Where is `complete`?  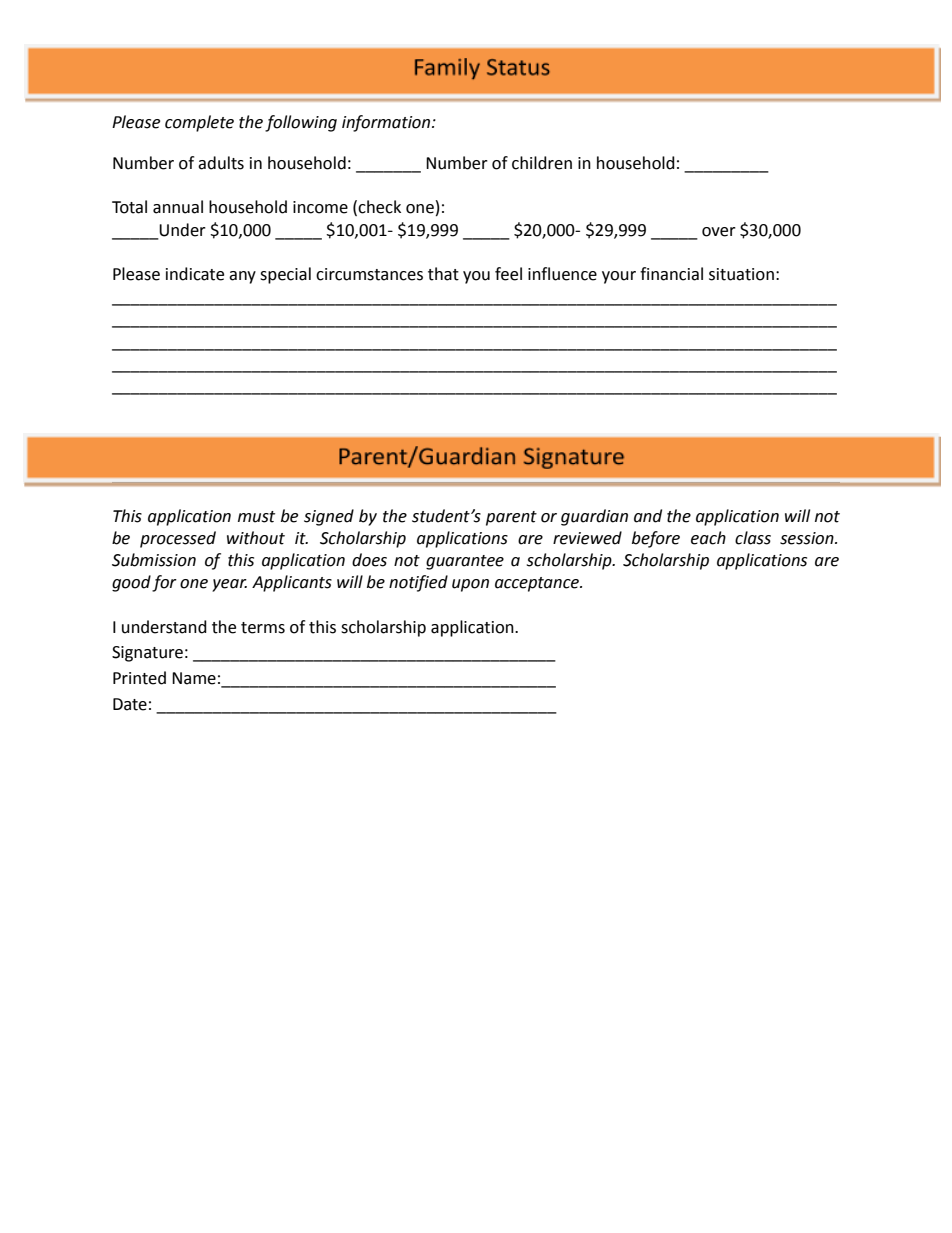 complete is located at coordinates (199, 123).
